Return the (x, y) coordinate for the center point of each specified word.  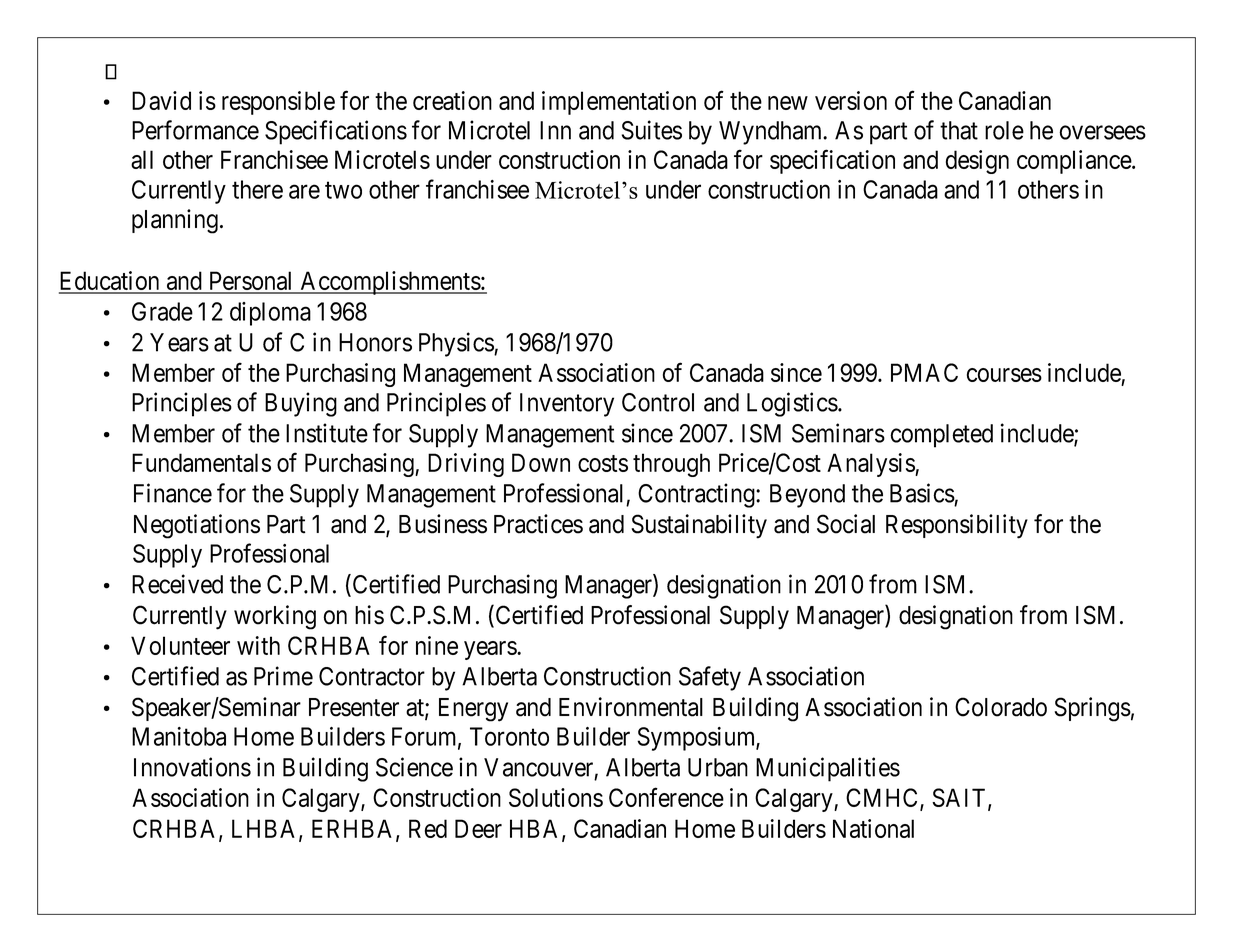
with (258, 645)
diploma (270, 314)
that (959, 130)
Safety (710, 678)
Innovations (192, 767)
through (671, 465)
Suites (652, 130)
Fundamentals (201, 462)
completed (941, 436)
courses (1004, 375)
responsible (278, 103)
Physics (457, 344)
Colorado (1001, 707)
